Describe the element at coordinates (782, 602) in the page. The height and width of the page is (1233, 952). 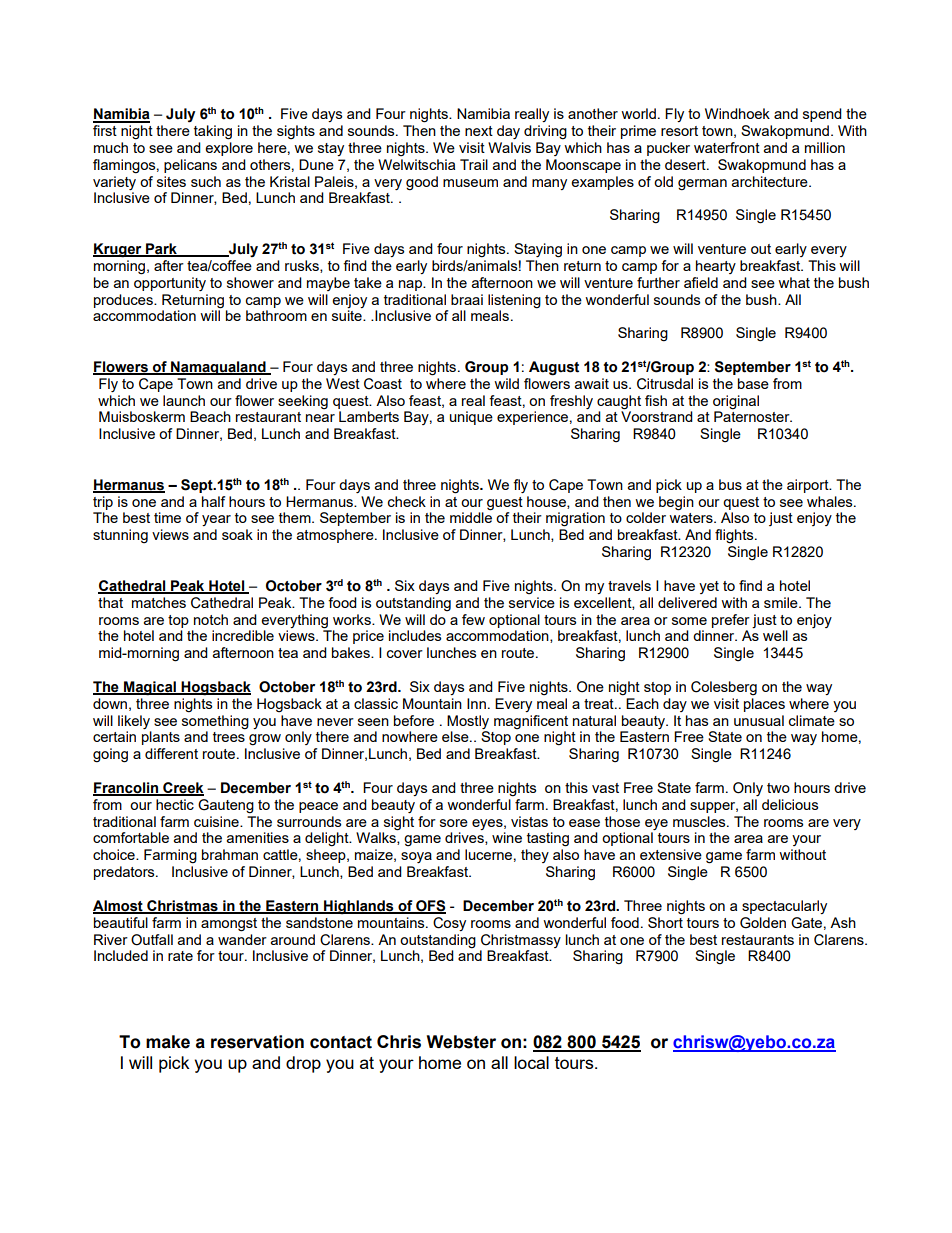
I see `smile` at that location.
